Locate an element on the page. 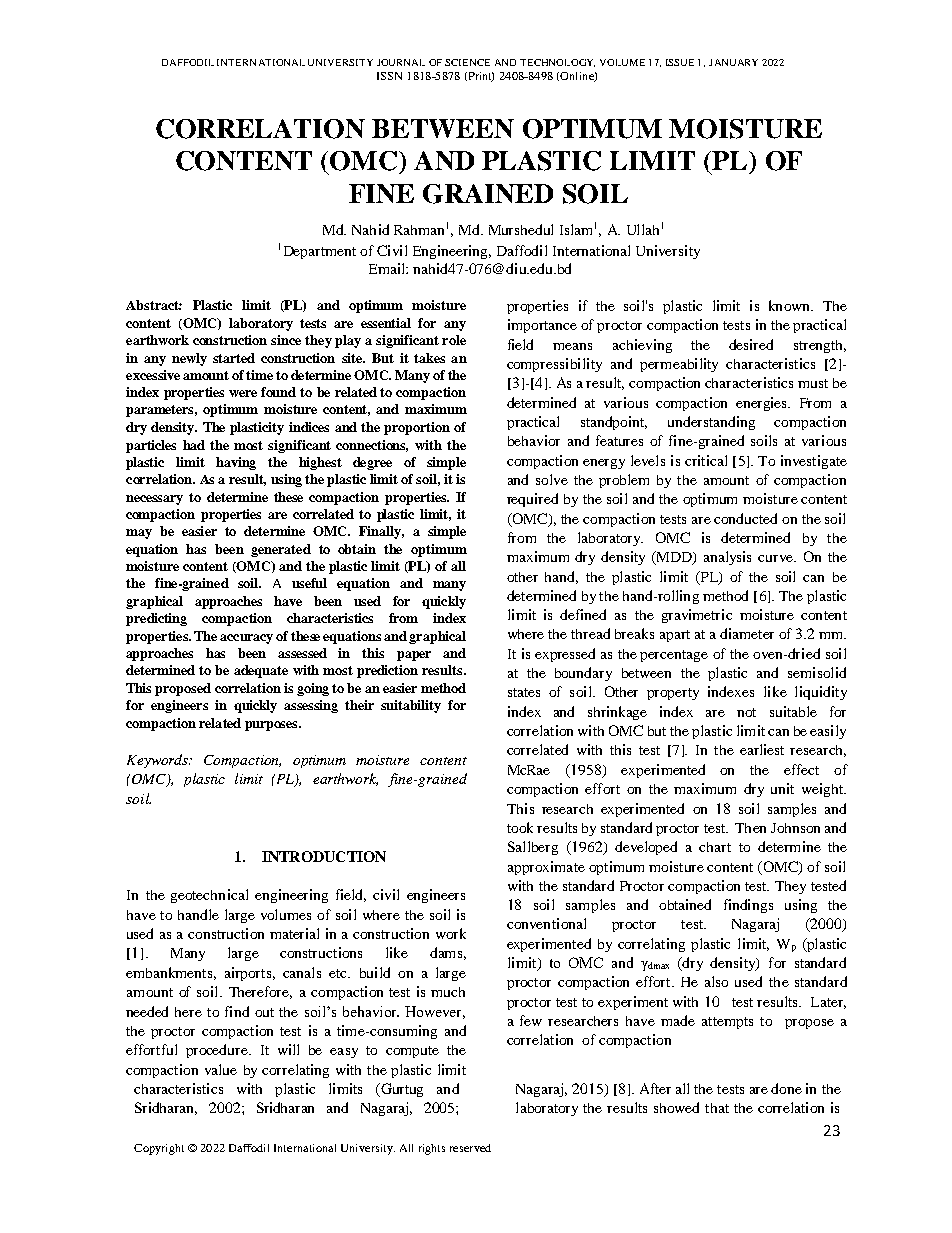 The image size is (952, 1233). started is located at coordinates (234, 358).
